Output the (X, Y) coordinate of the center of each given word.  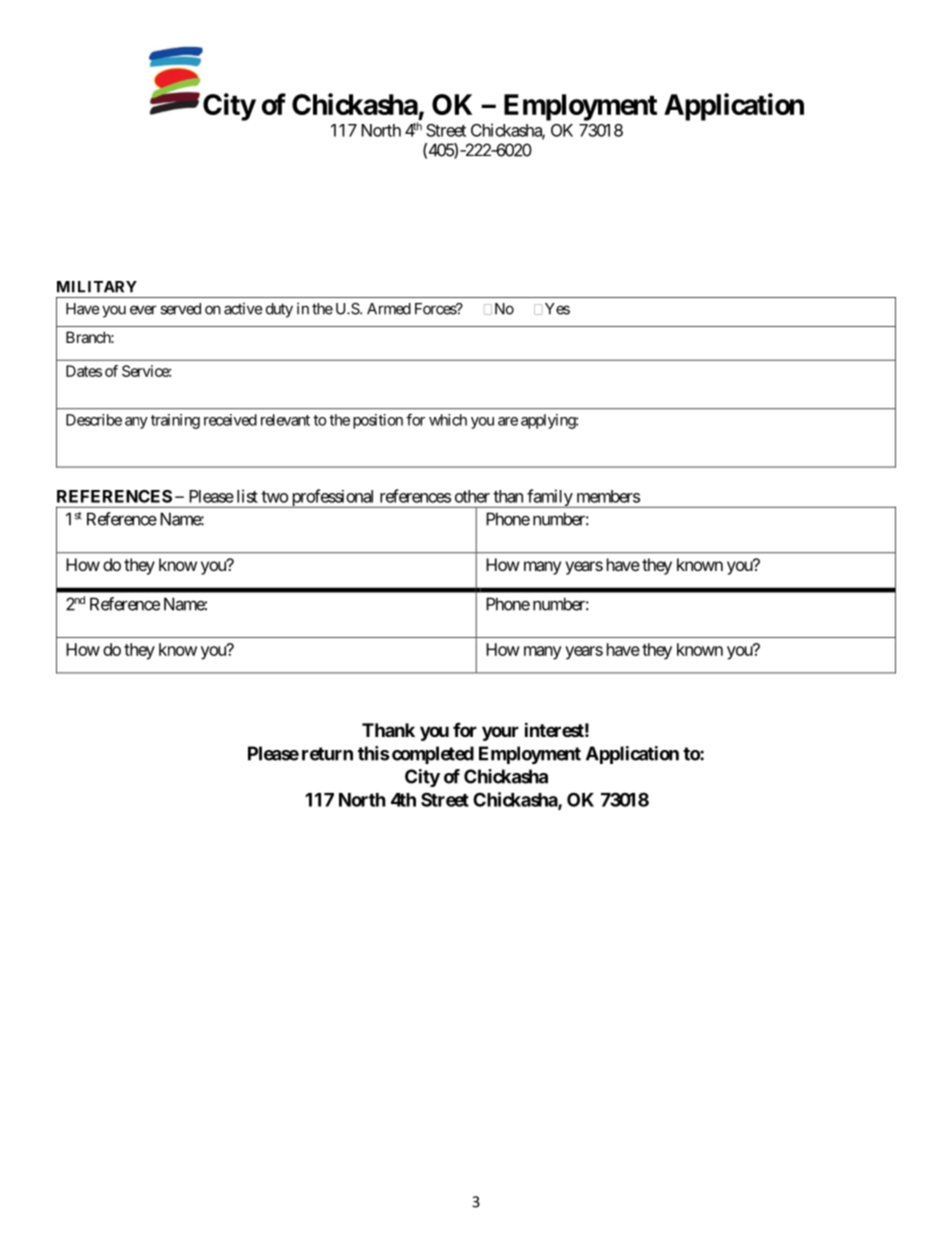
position (378, 421)
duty (279, 310)
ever (143, 310)
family (549, 498)
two (274, 497)
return (327, 754)
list (247, 496)
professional (333, 498)
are (508, 421)
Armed (389, 309)
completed (433, 755)
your (500, 733)
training (175, 421)
